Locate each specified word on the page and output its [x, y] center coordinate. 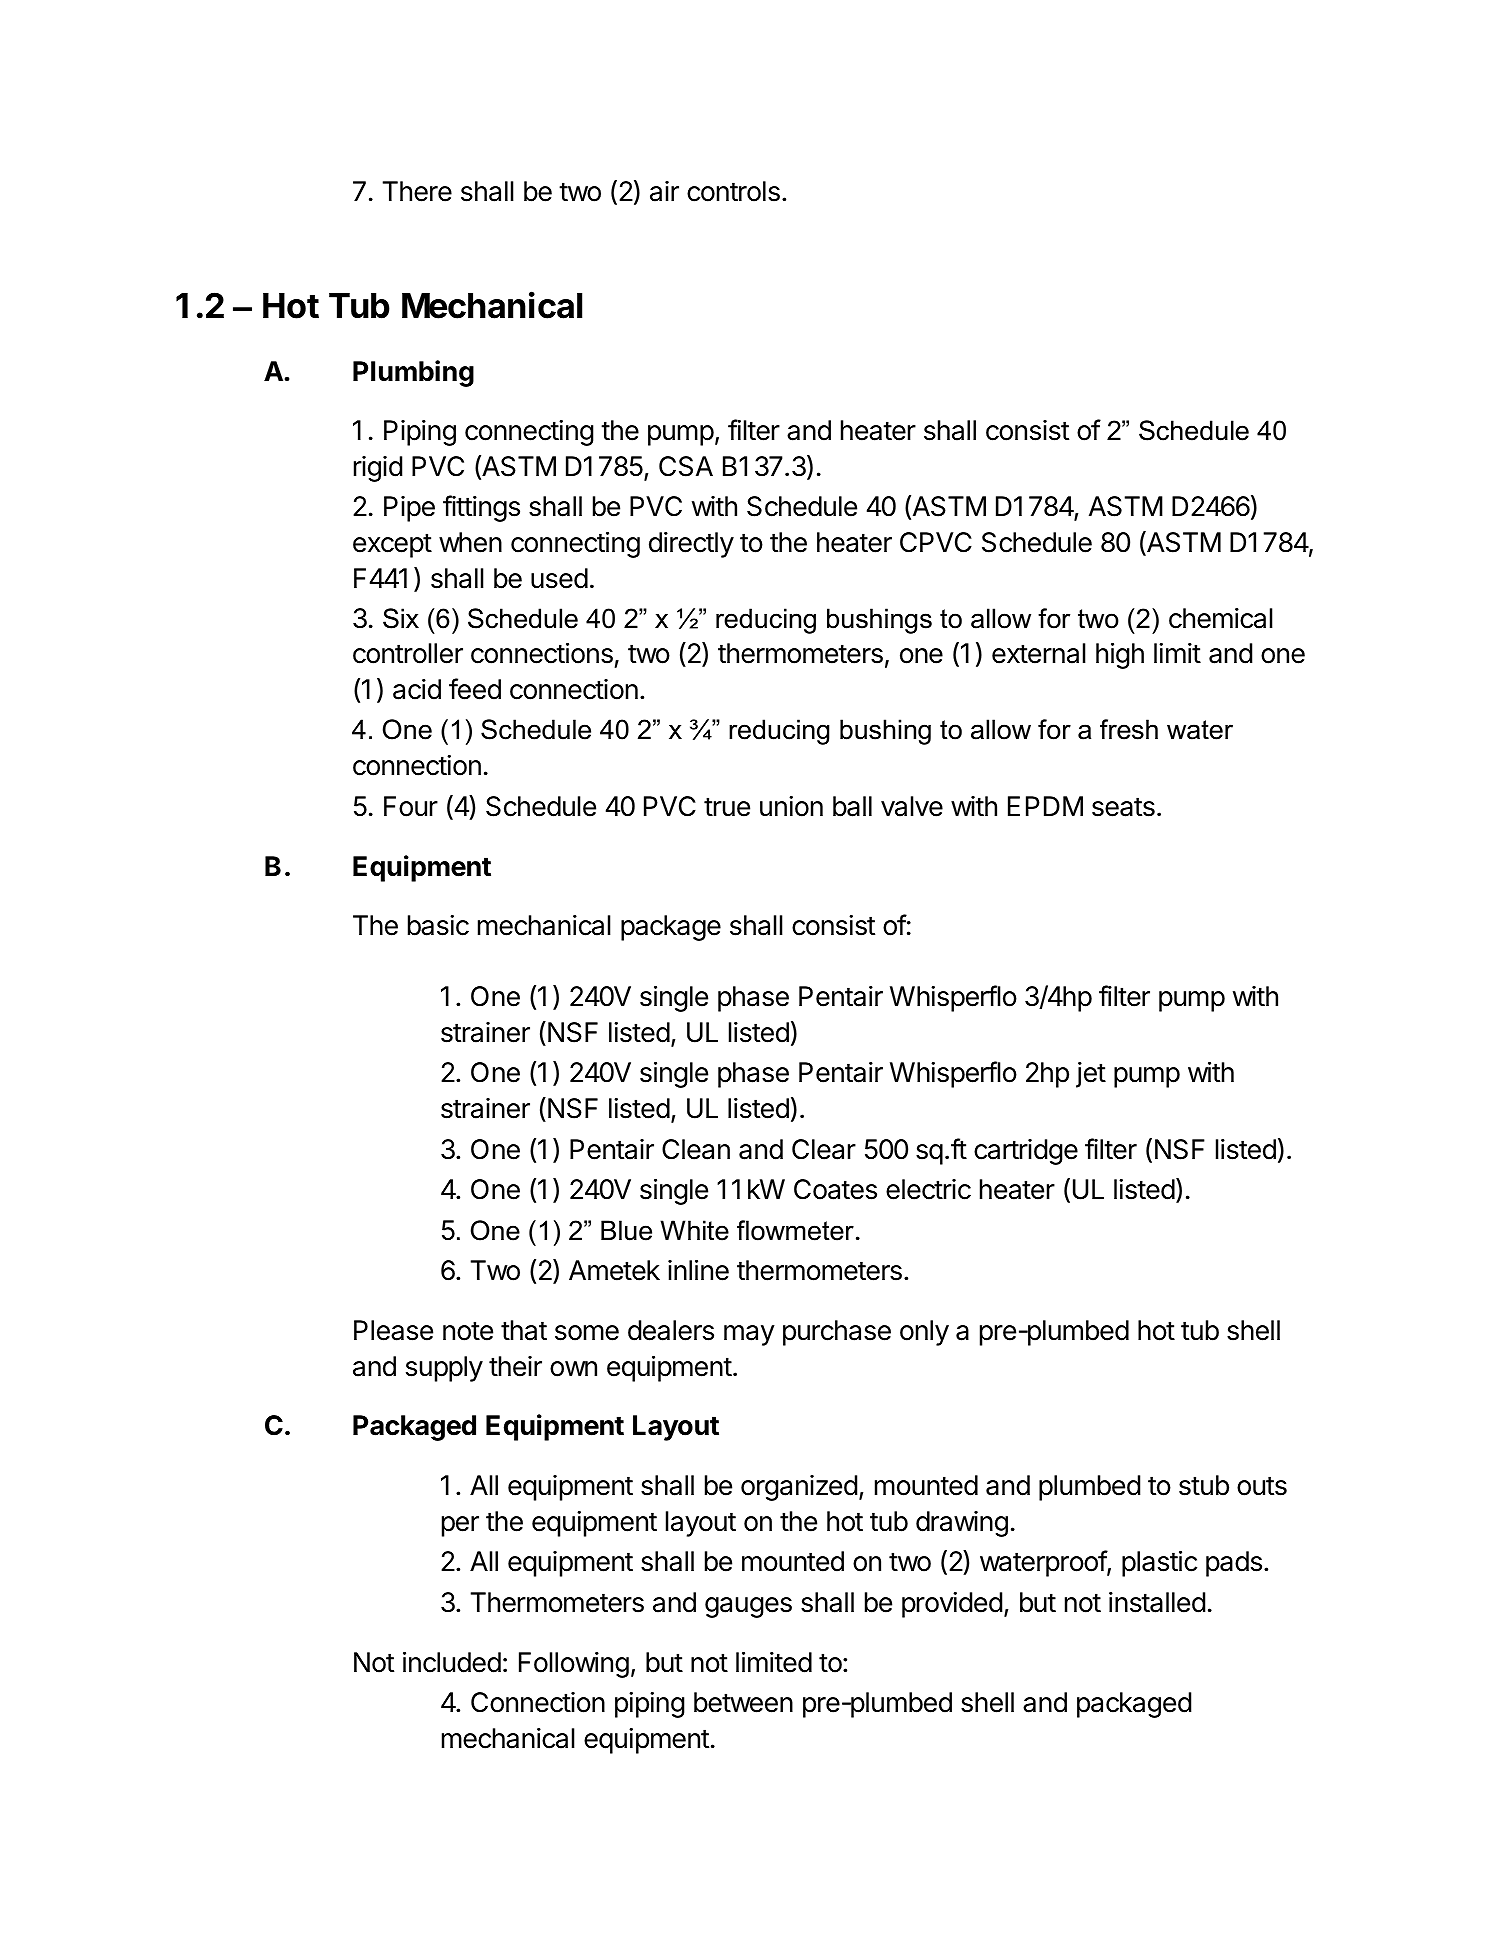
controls [733, 191]
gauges [748, 1607]
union [791, 806]
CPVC [936, 542]
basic [438, 925]
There [417, 191]
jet [1091, 1075]
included [452, 1662]
